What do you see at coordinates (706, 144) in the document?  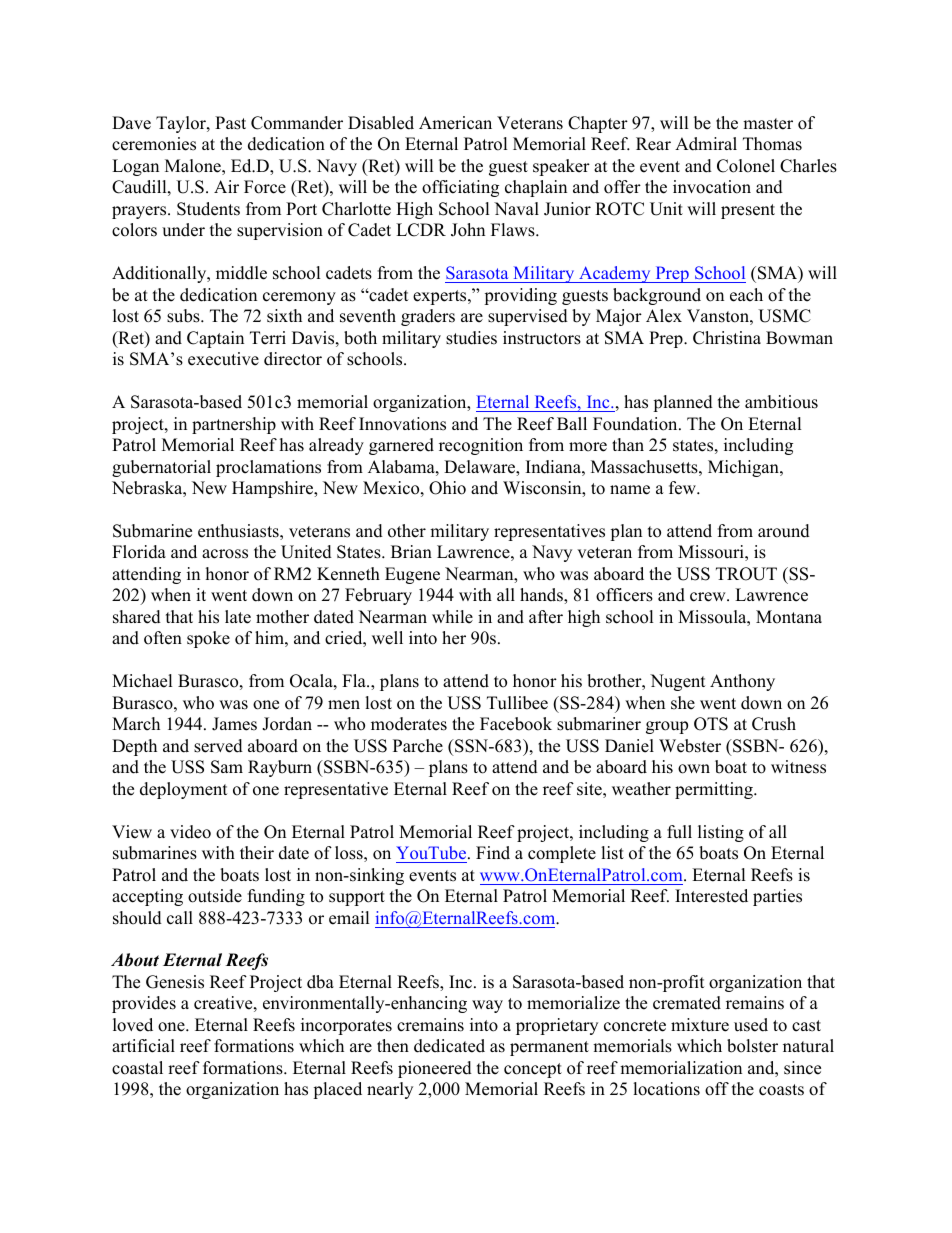 I see `Admiral` at bounding box center [706, 144].
